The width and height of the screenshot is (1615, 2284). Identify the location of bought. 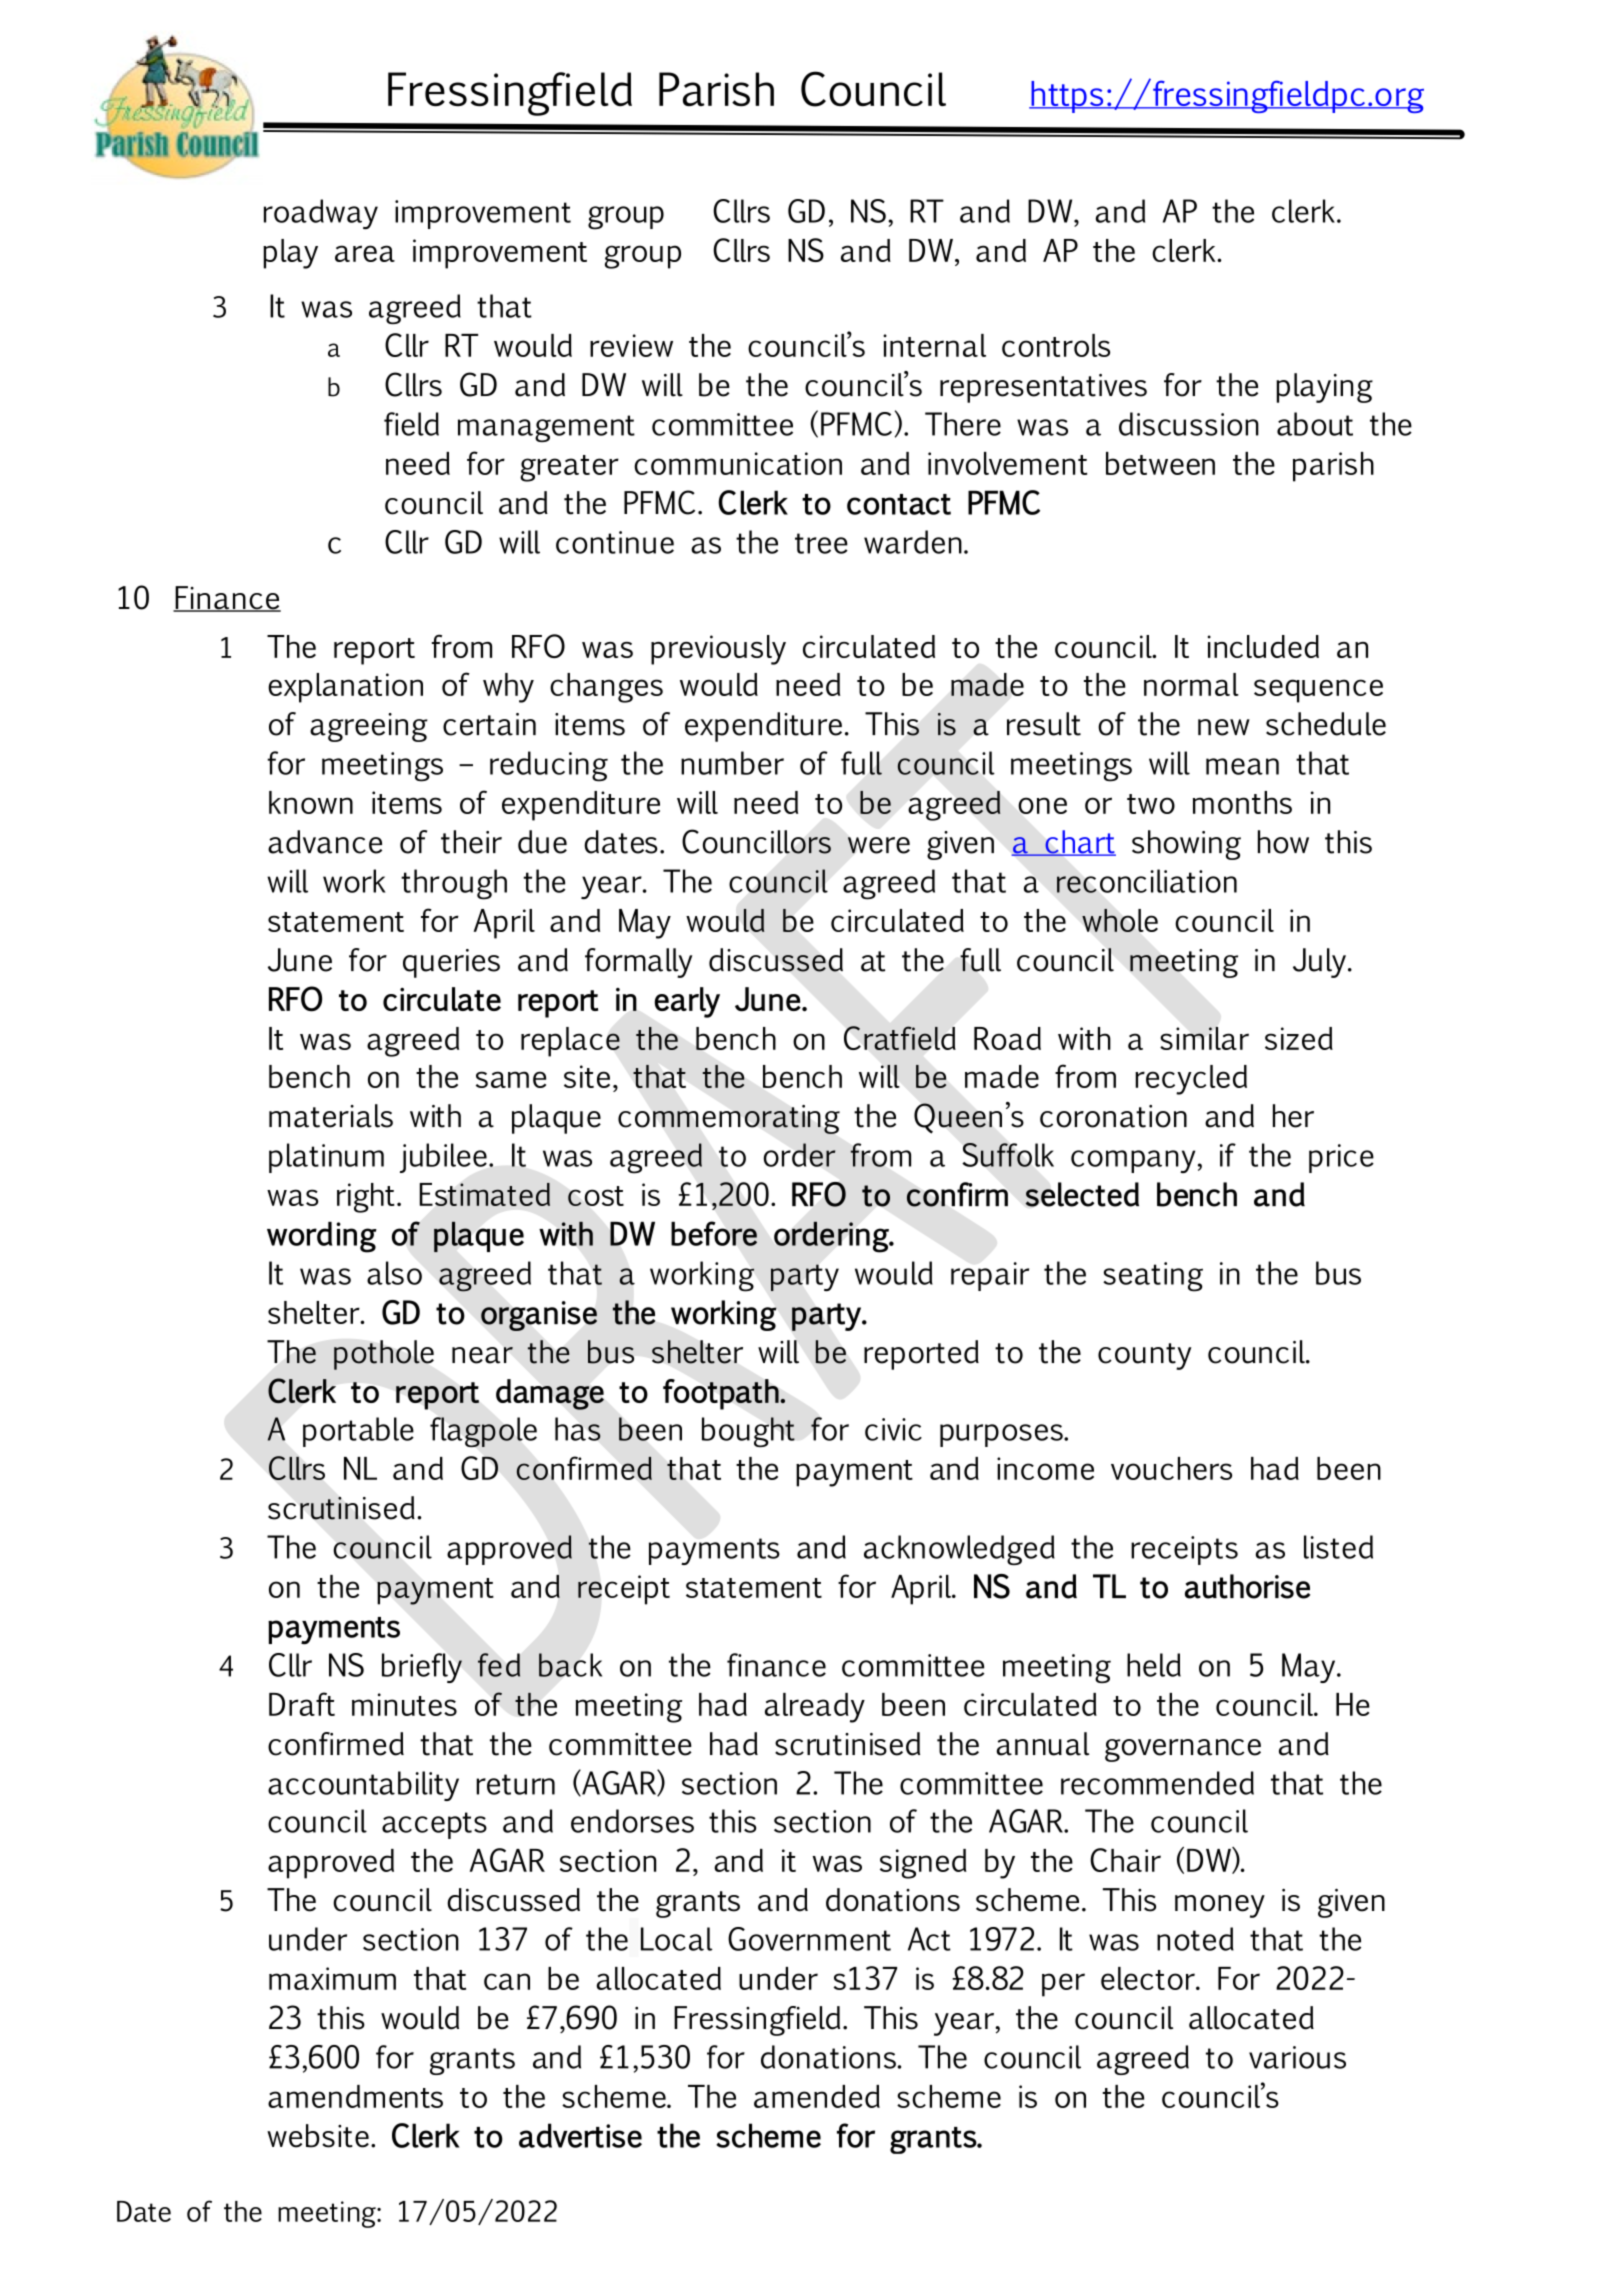
(748, 1432).
